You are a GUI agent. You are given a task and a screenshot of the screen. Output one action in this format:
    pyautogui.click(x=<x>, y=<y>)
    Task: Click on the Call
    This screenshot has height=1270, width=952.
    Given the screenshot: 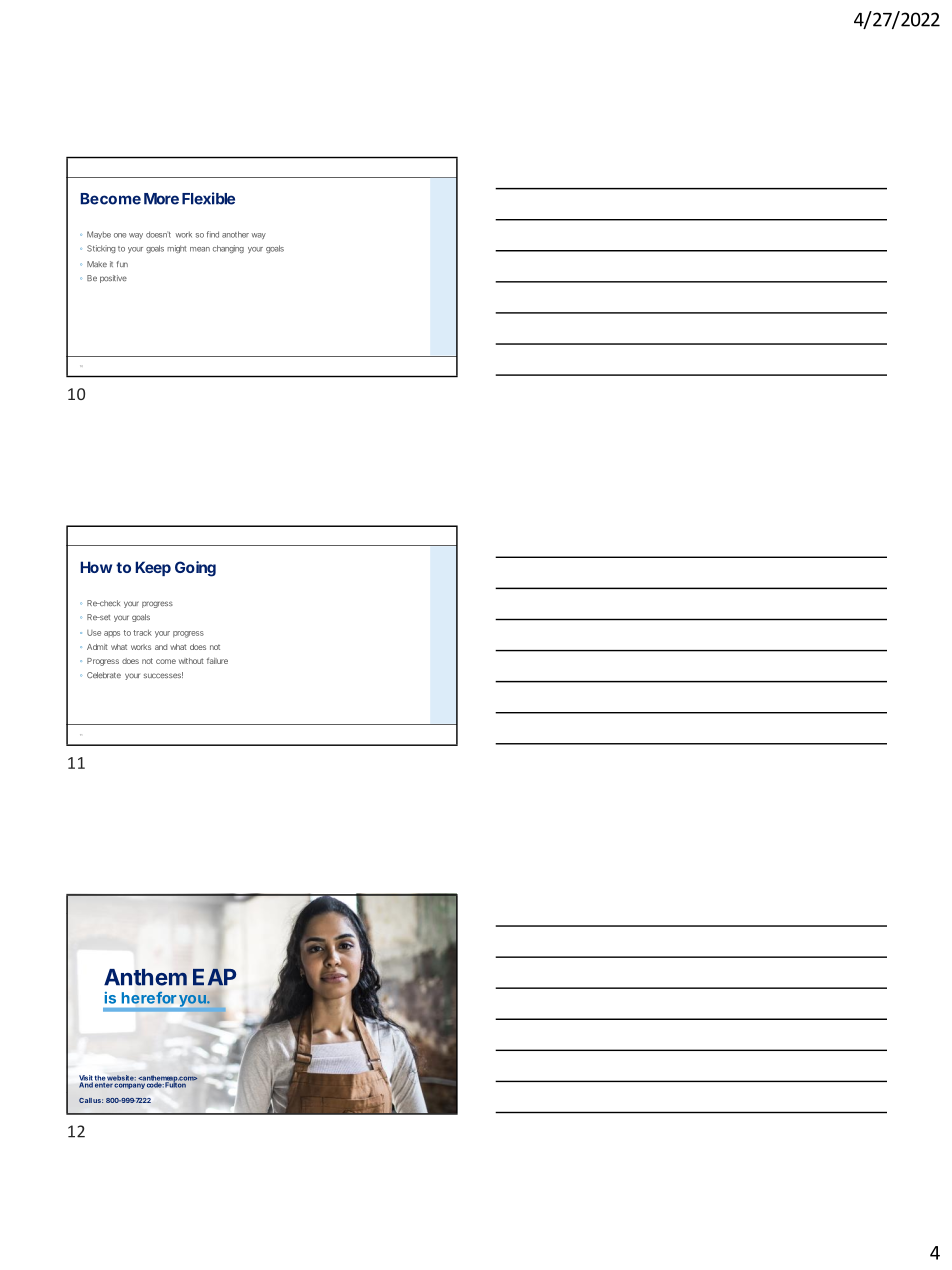 What is the action you would take?
    pyautogui.click(x=85, y=1100)
